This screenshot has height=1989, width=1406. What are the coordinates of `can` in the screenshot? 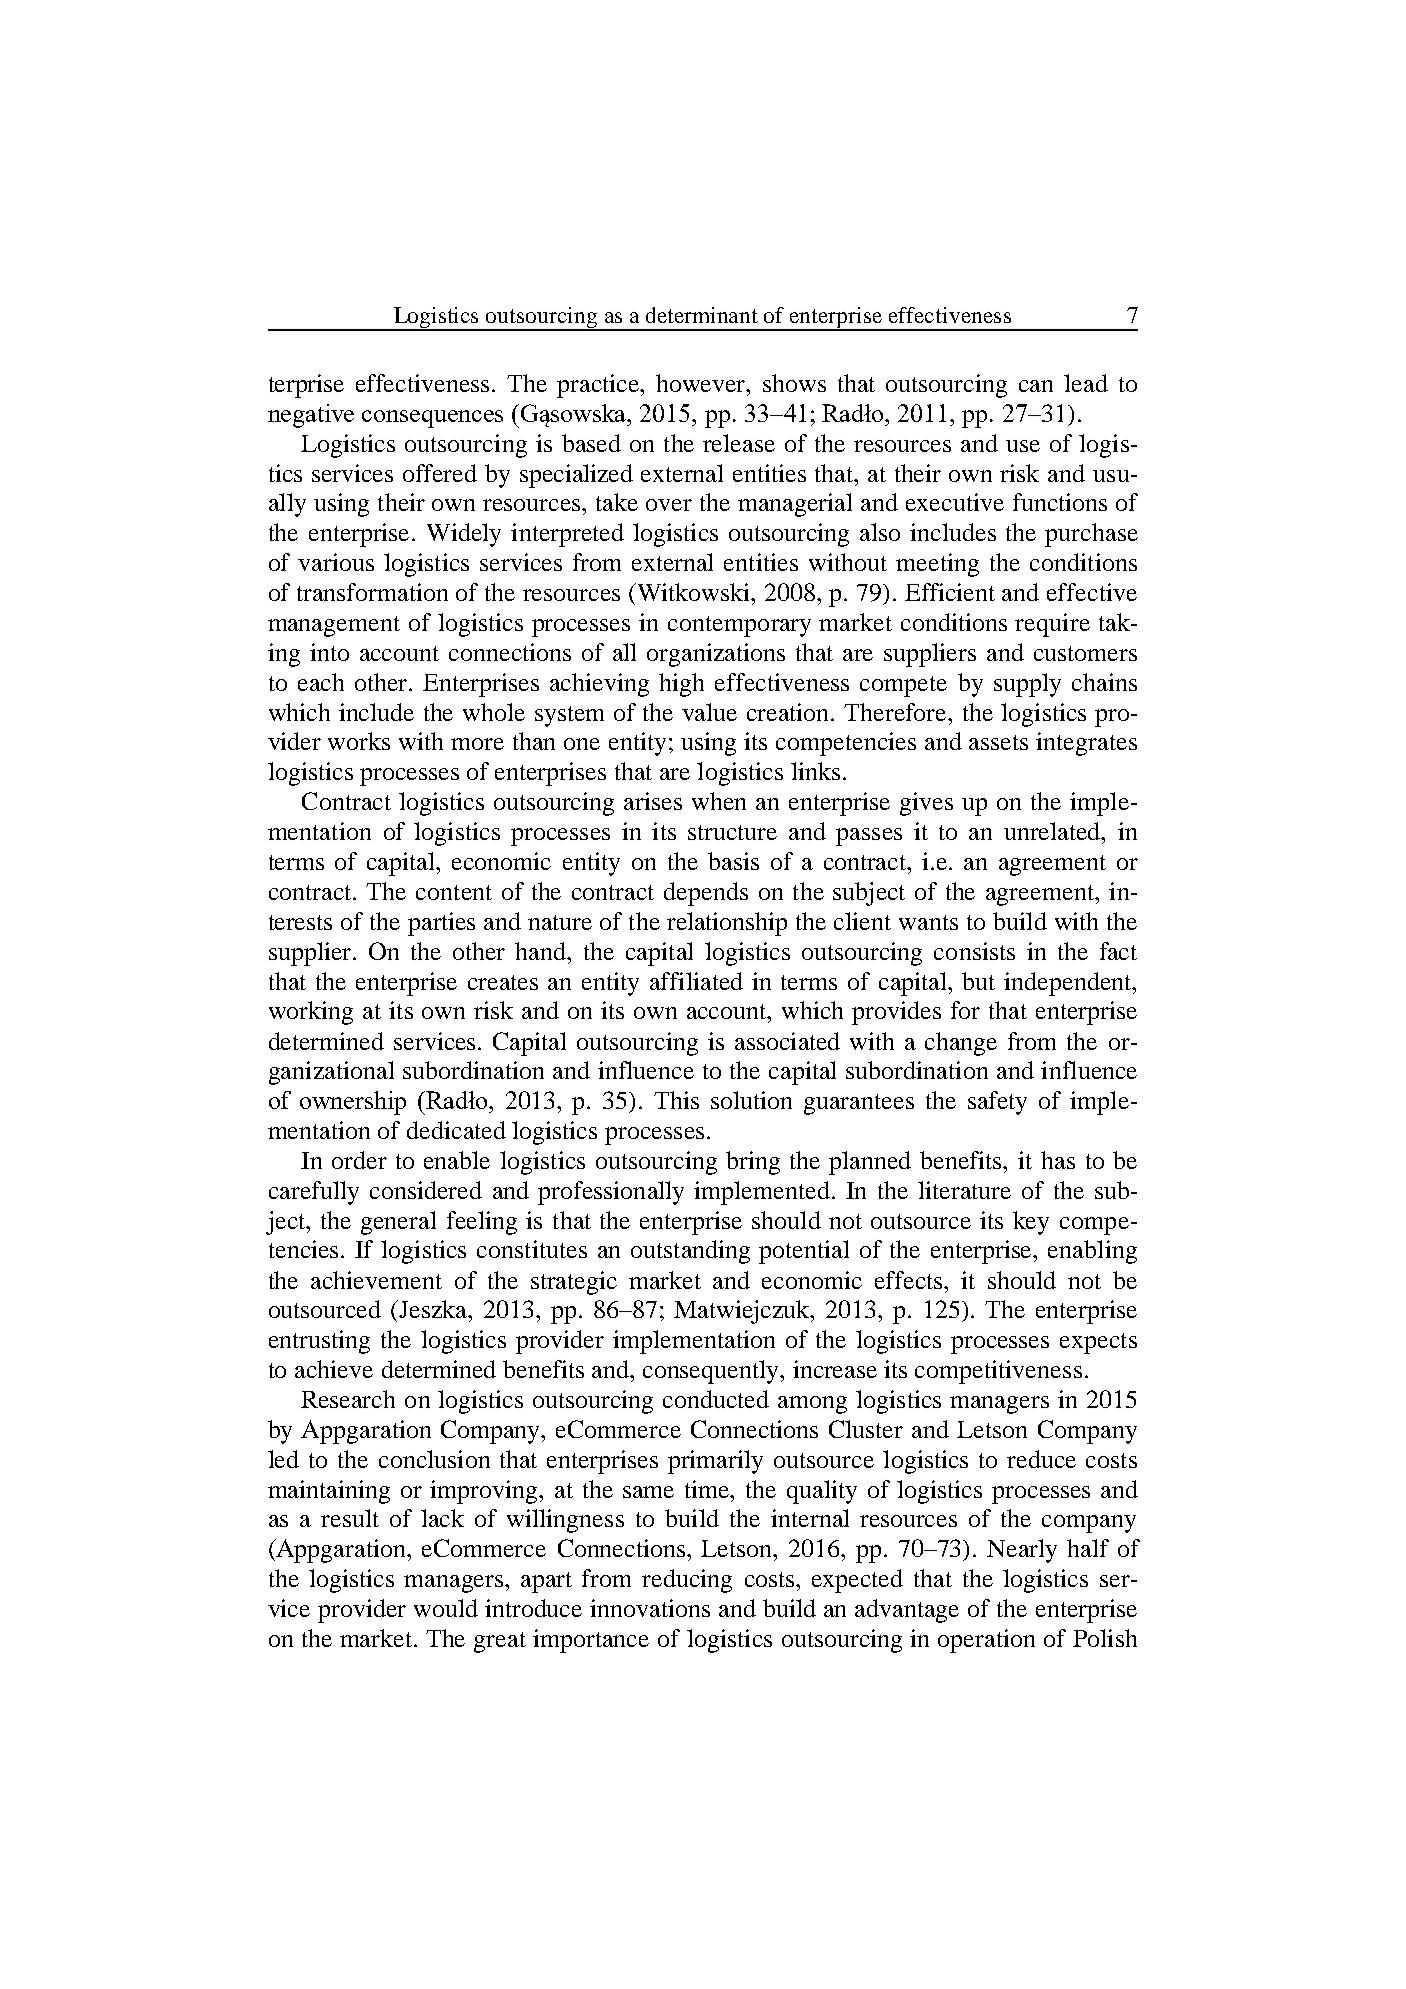 It's located at (1036, 386).
